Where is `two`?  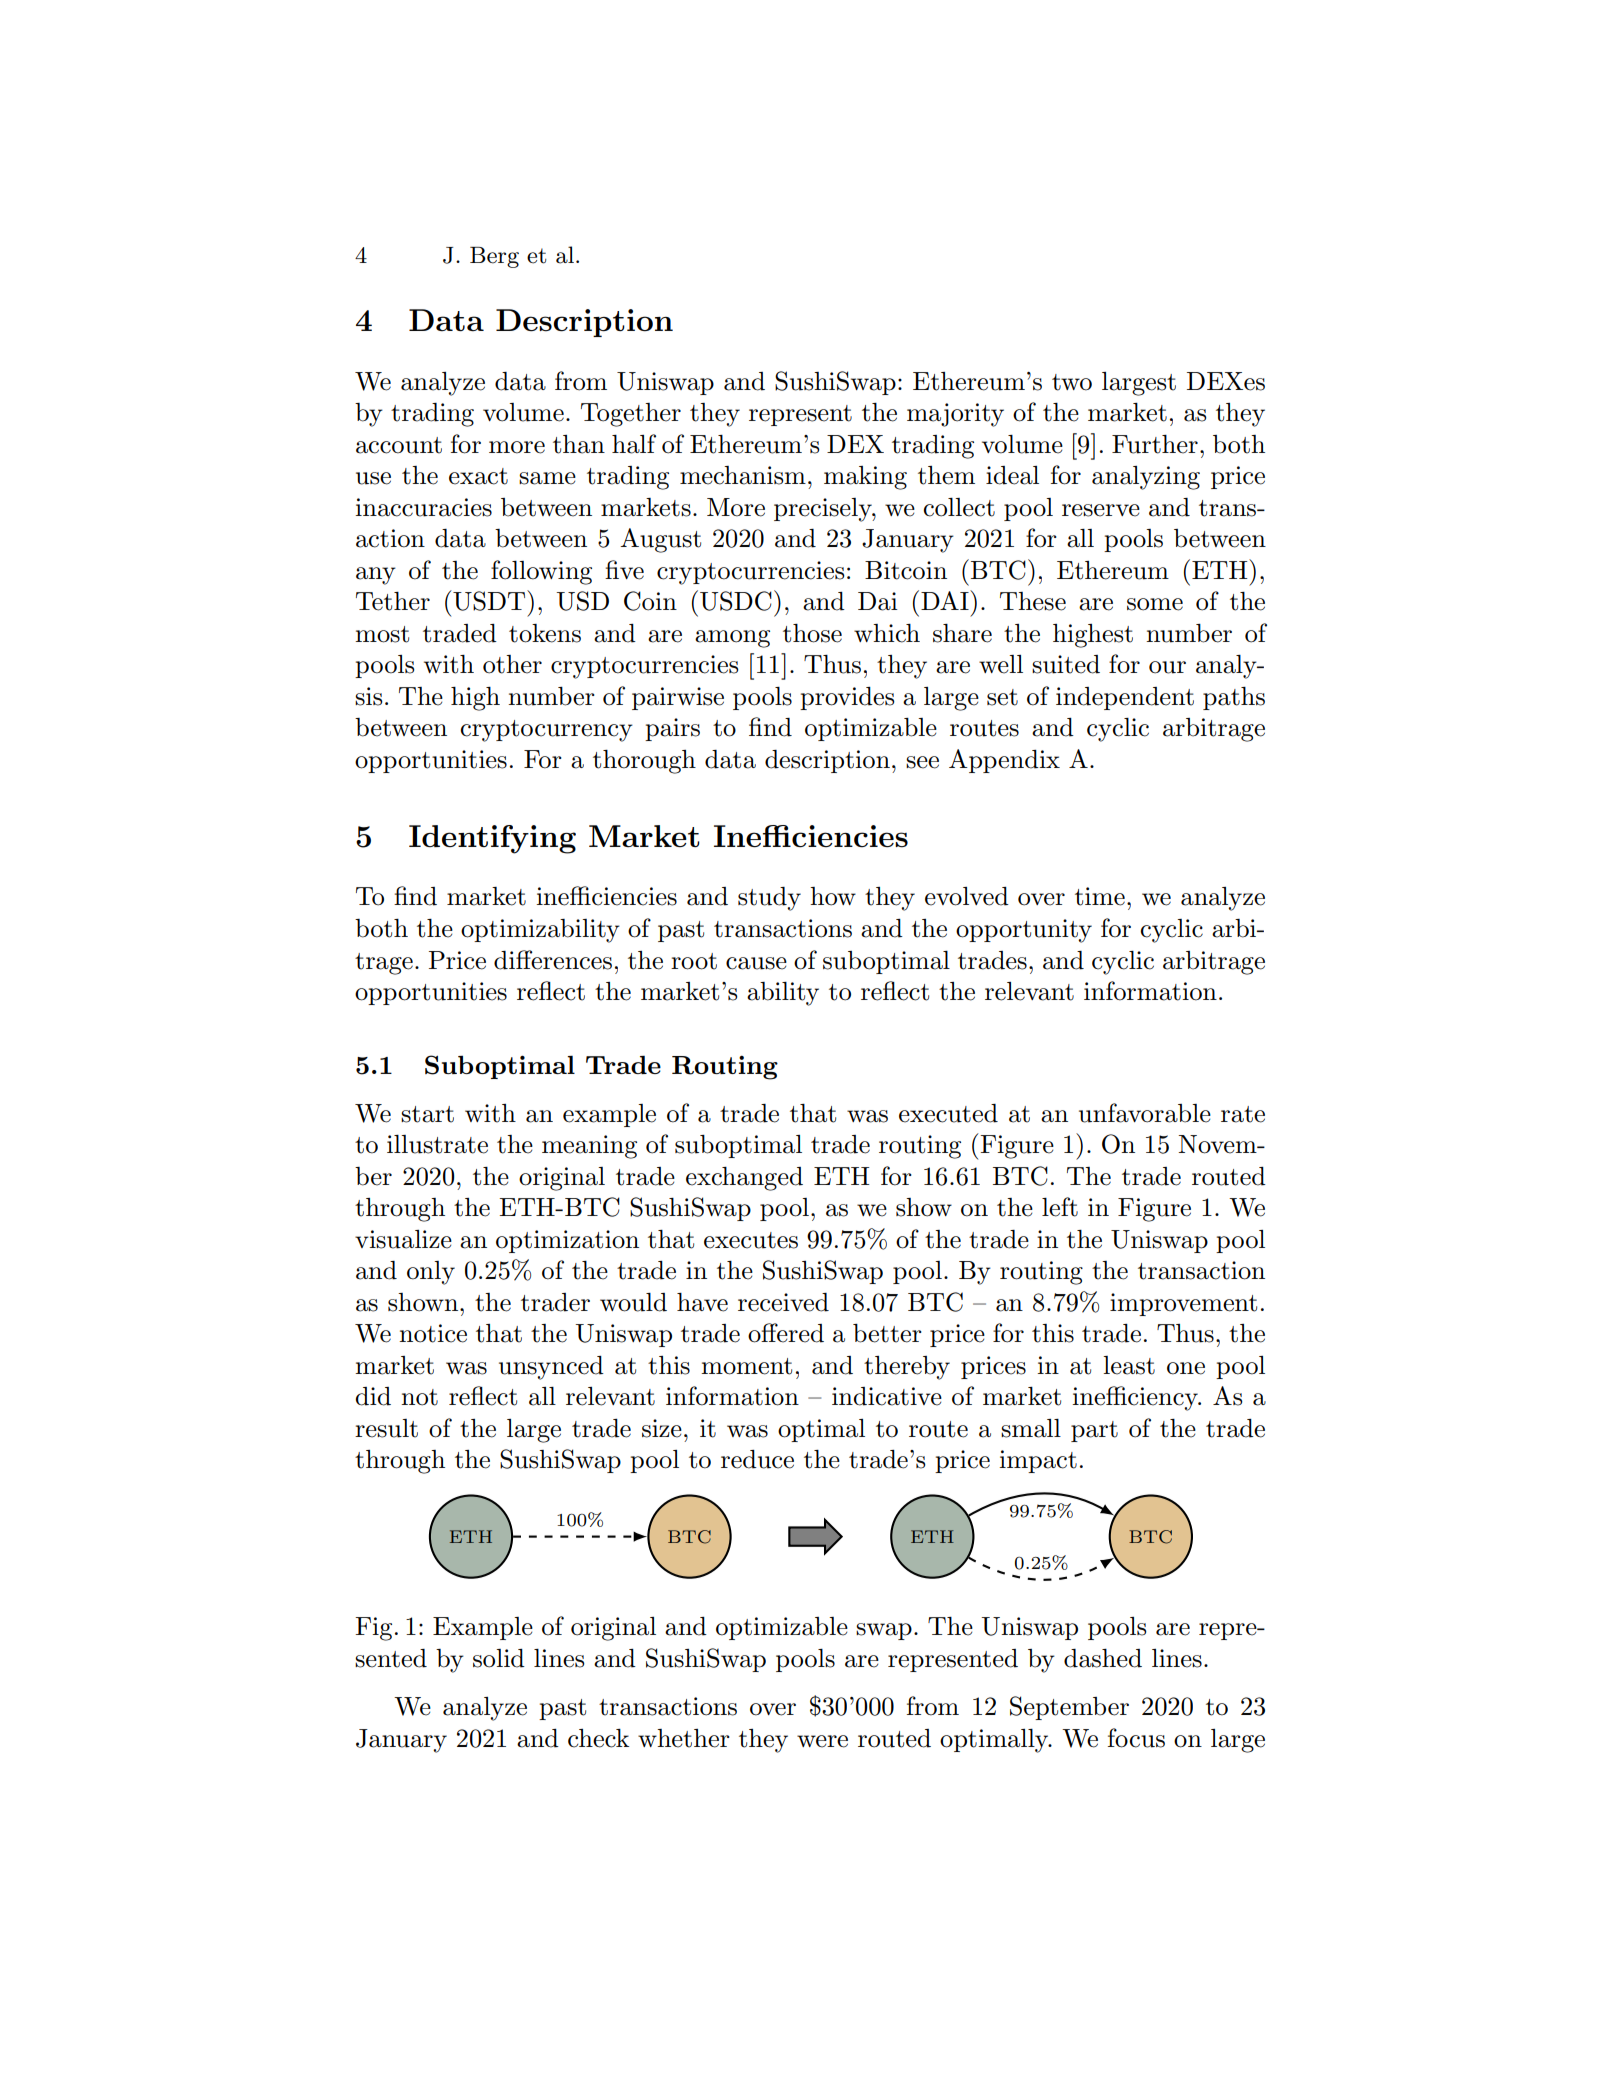 two is located at coordinates (1072, 382).
